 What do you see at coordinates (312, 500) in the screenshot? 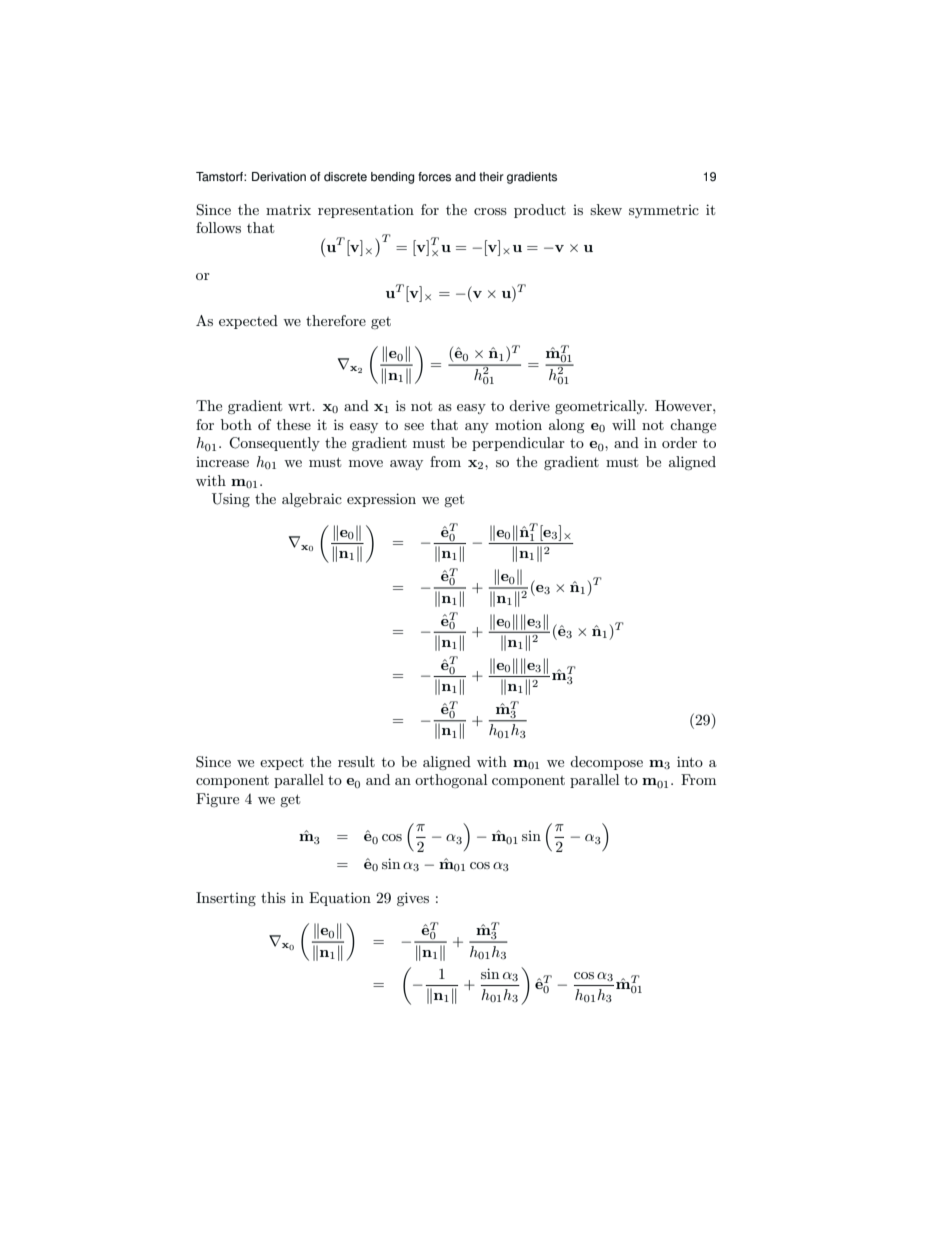
I see `algebraic` at bounding box center [312, 500].
